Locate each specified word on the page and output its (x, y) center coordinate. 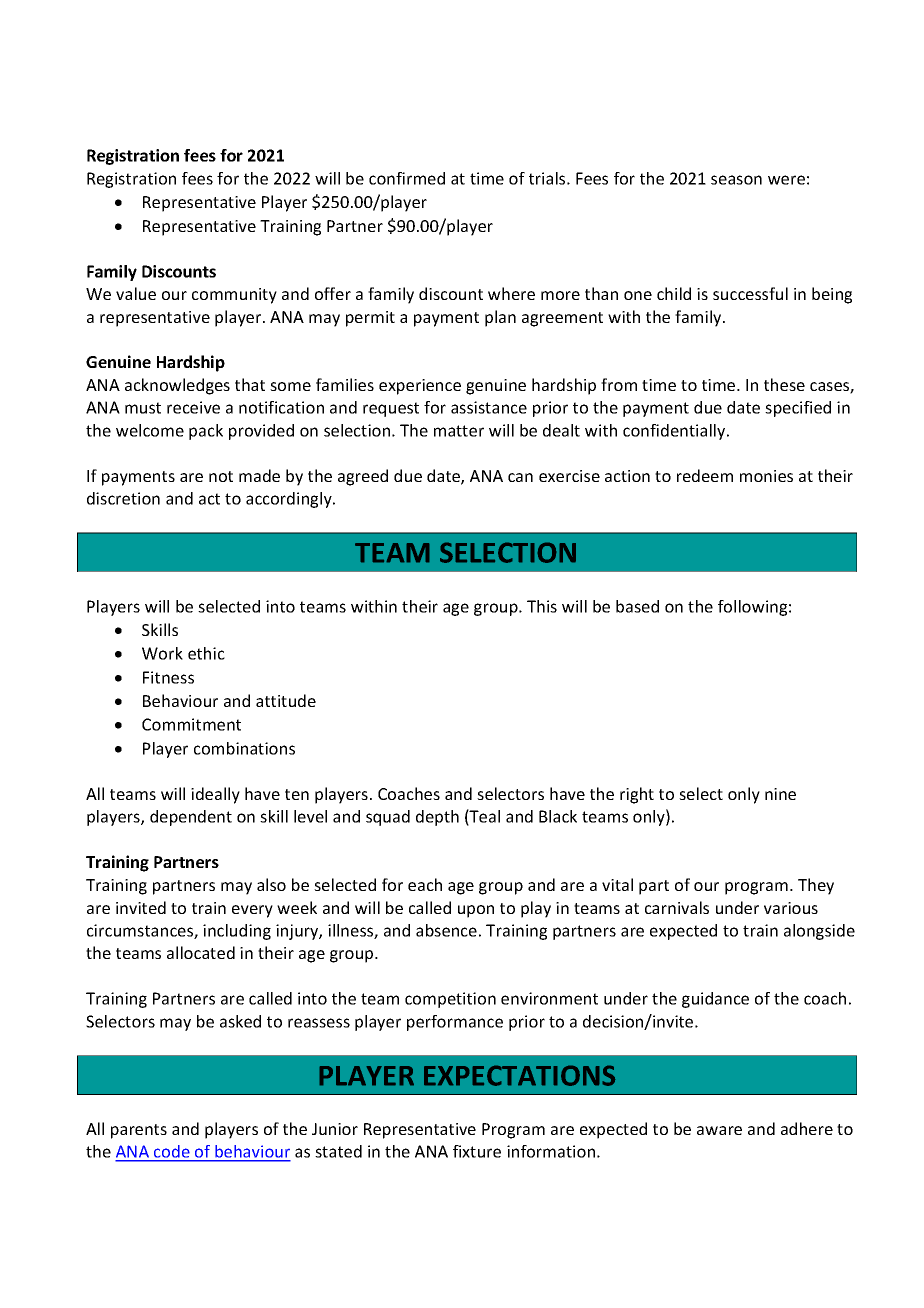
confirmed (407, 178)
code (172, 1153)
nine (780, 794)
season (736, 180)
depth (437, 818)
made (259, 475)
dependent (191, 818)
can (520, 477)
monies (766, 476)
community (234, 296)
